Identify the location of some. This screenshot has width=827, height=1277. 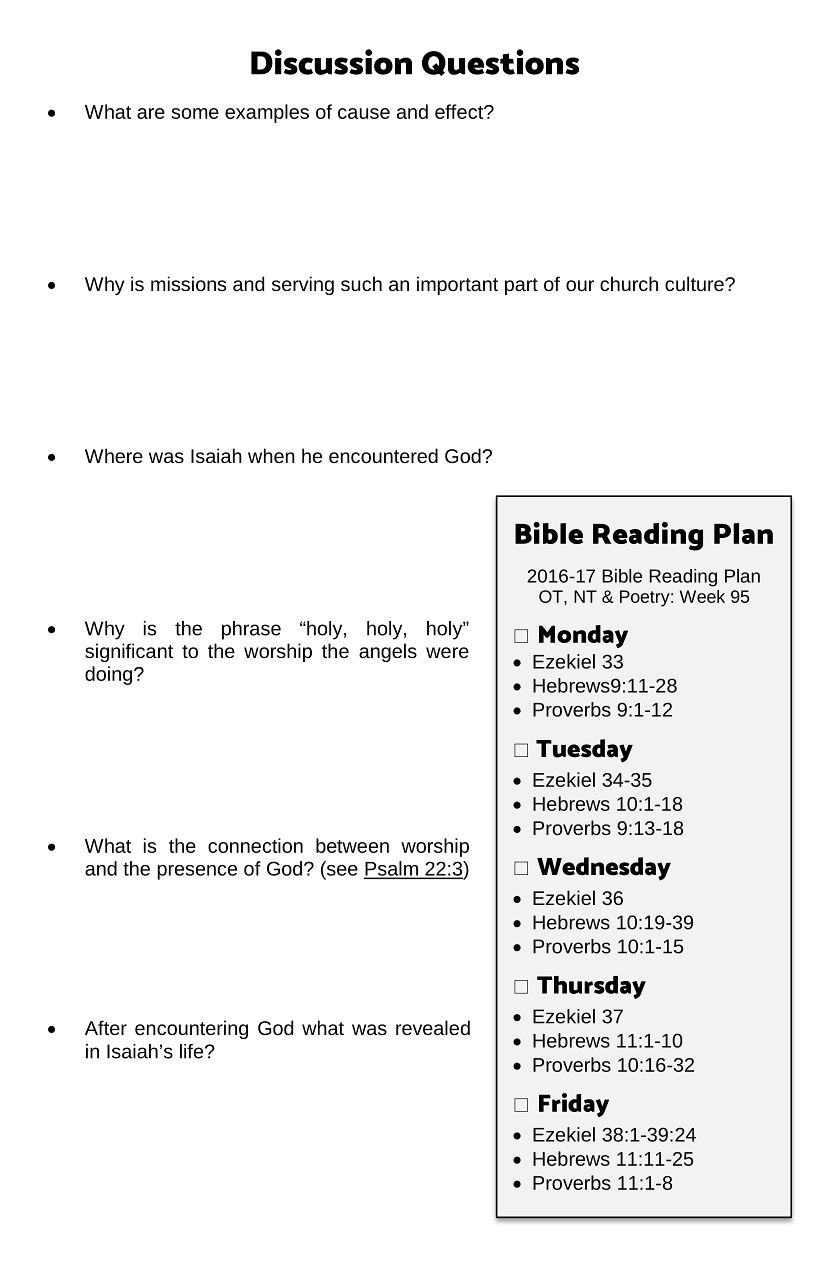
(195, 113).
